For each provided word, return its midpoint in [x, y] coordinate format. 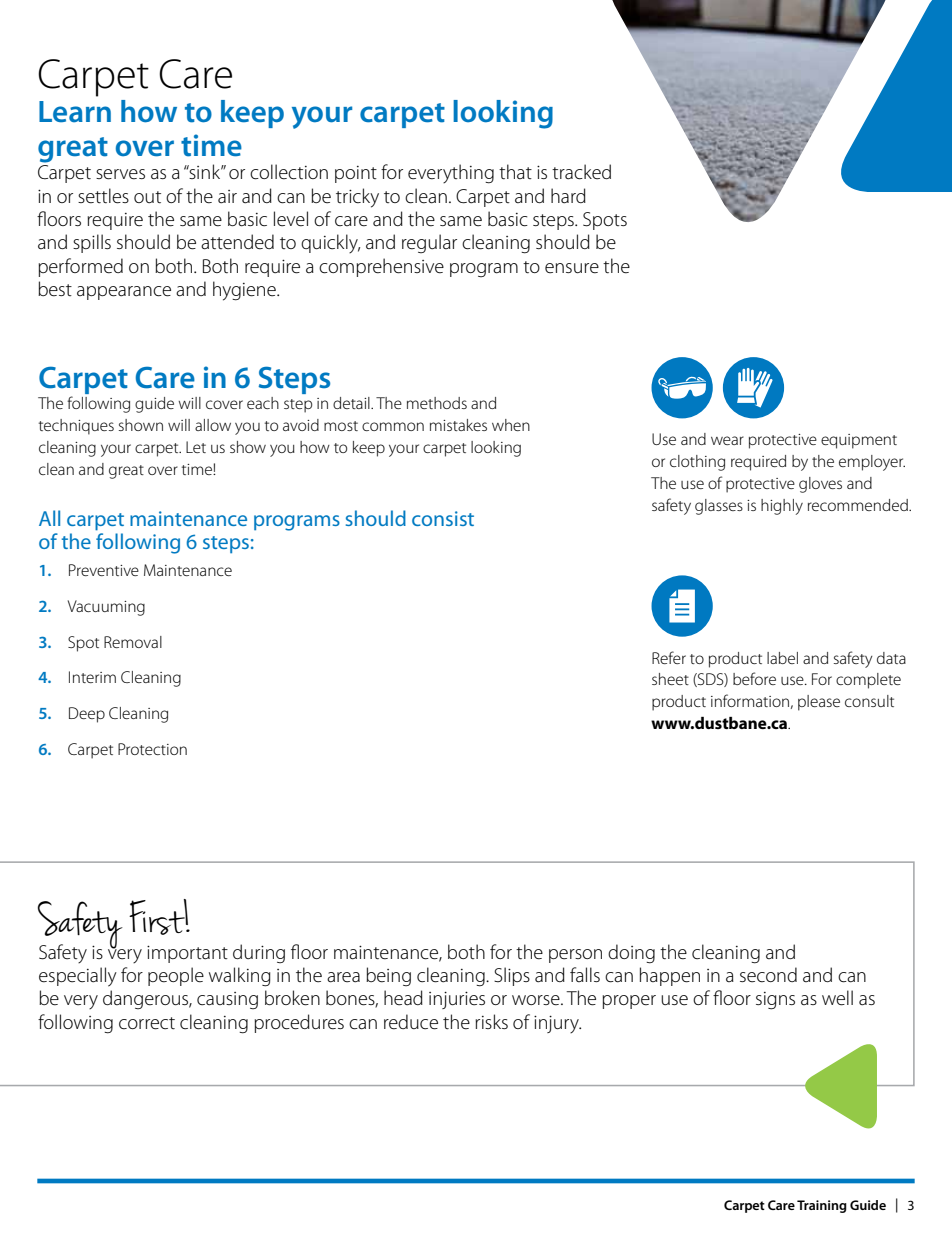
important [187, 954]
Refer [669, 657]
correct [147, 1023]
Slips [512, 976]
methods [437, 403]
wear [727, 440]
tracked [581, 172]
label [782, 658]
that [515, 172]
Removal [133, 642]
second [768, 975]
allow [213, 425]
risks [491, 1021]
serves [120, 174]
